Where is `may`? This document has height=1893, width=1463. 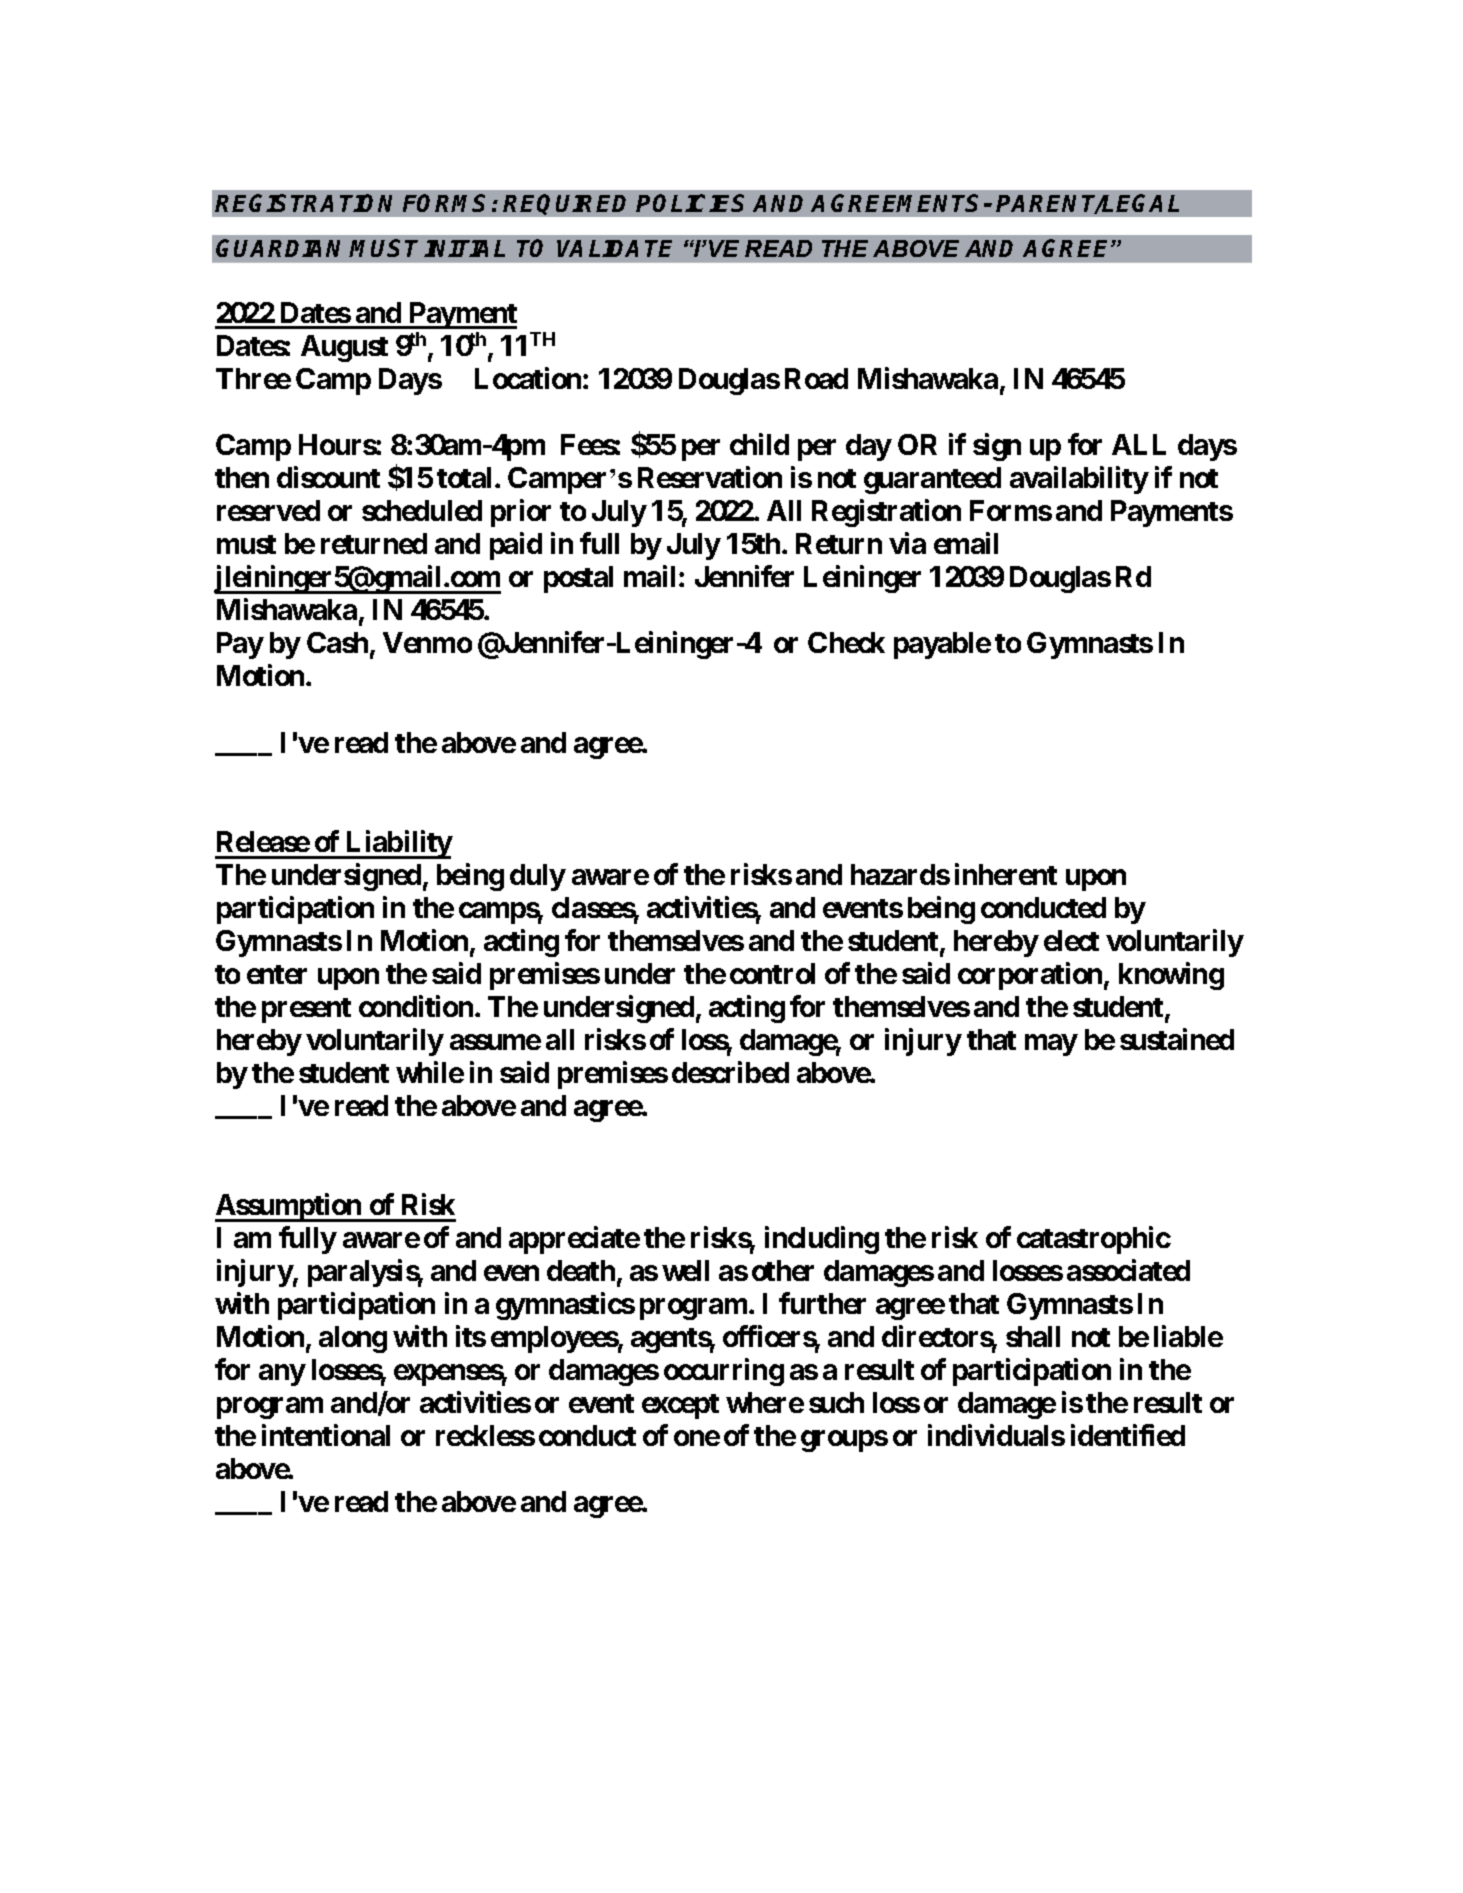 may is located at coordinates (1051, 1045).
